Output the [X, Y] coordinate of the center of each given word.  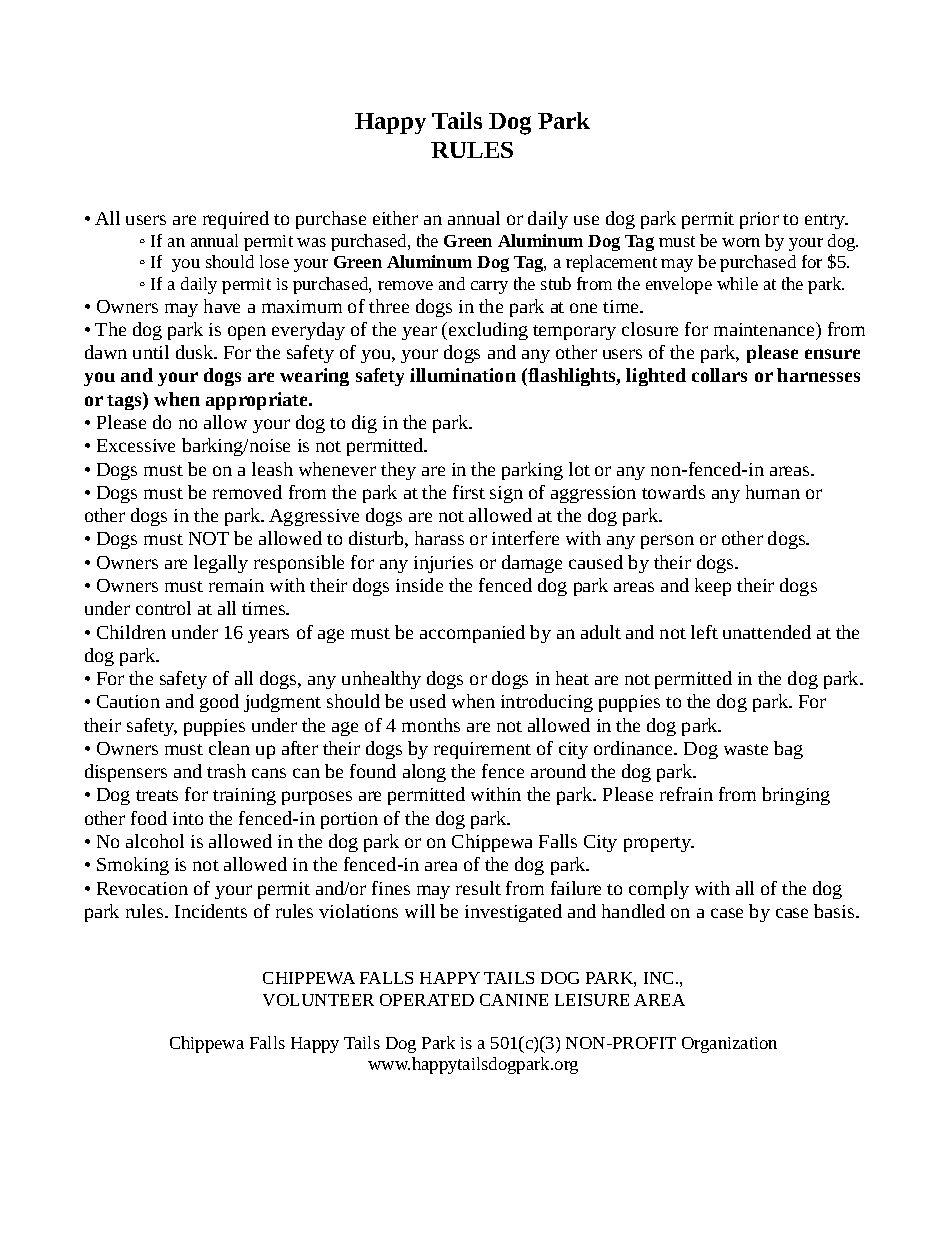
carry [489, 287]
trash [226, 771]
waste [746, 749]
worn [741, 242]
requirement [482, 750]
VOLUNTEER [318, 1000]
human [773, 492]
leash [272, 469]
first [469, 492]
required [236, 220]
